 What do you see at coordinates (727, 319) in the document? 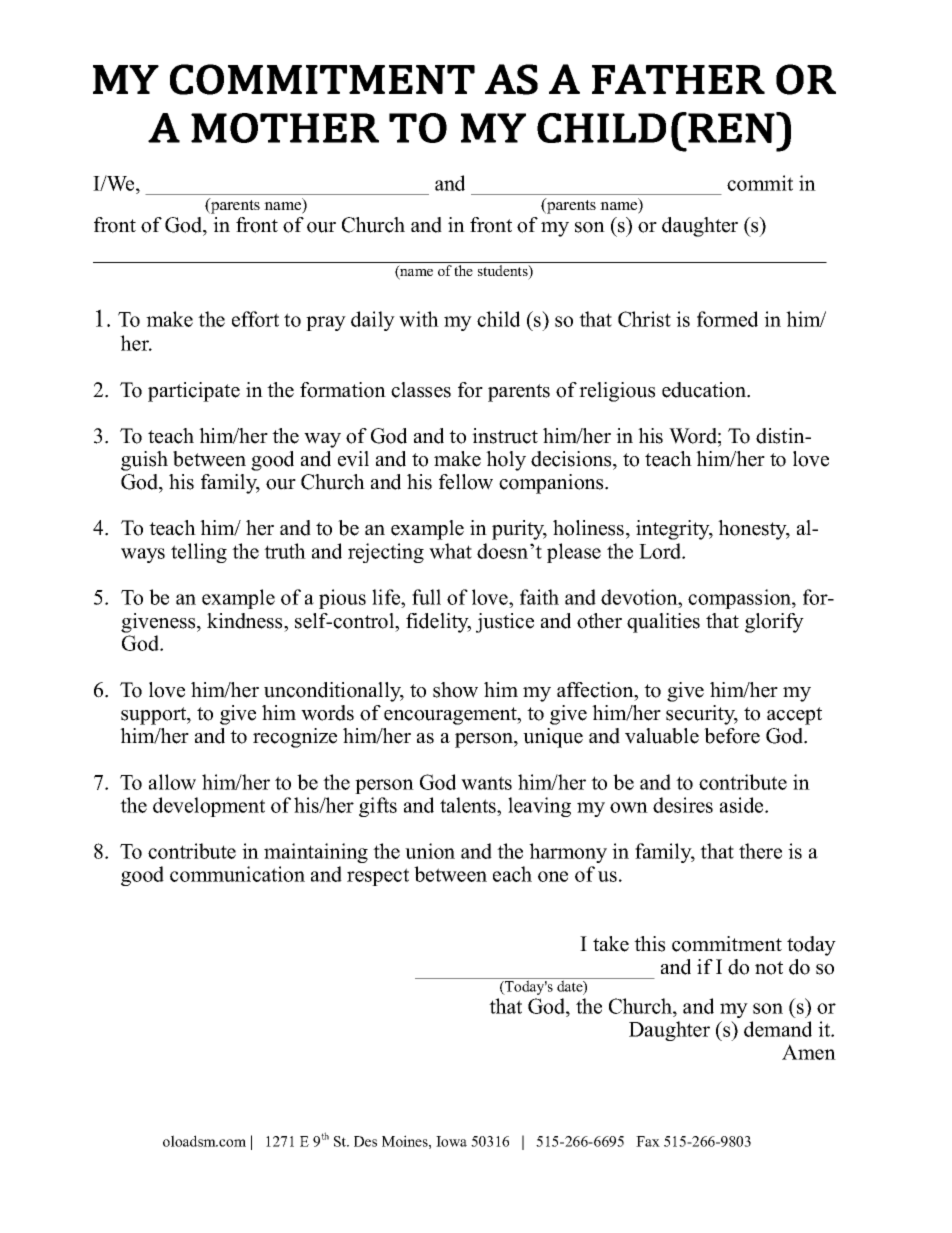
I see `formed` at bounding box center [727, 319].
